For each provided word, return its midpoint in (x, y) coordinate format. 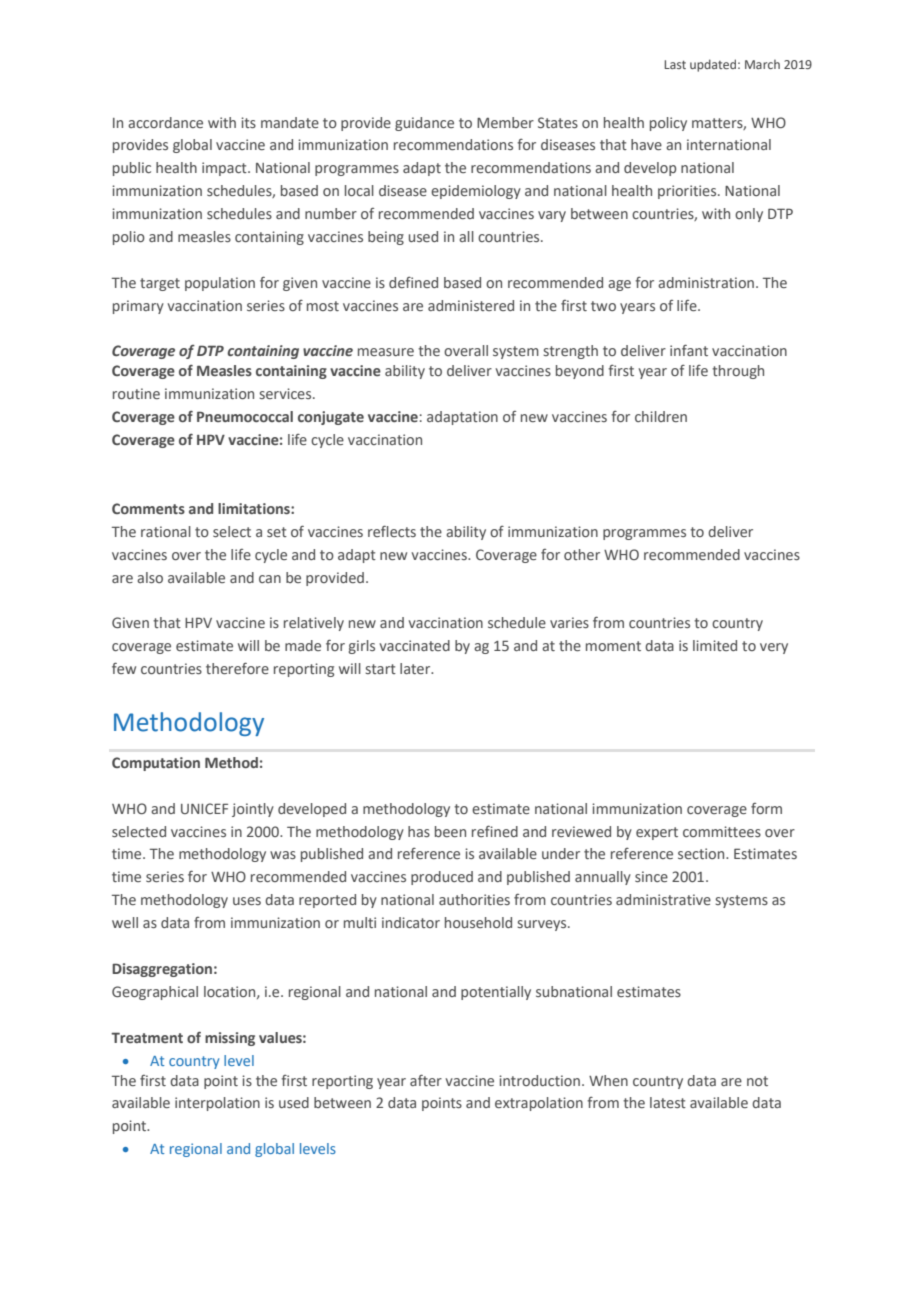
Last (675, 64)
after (426, 1080)
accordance (165, 122)
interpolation (217, 1104)
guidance (424, 124)
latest (668, 1102)
